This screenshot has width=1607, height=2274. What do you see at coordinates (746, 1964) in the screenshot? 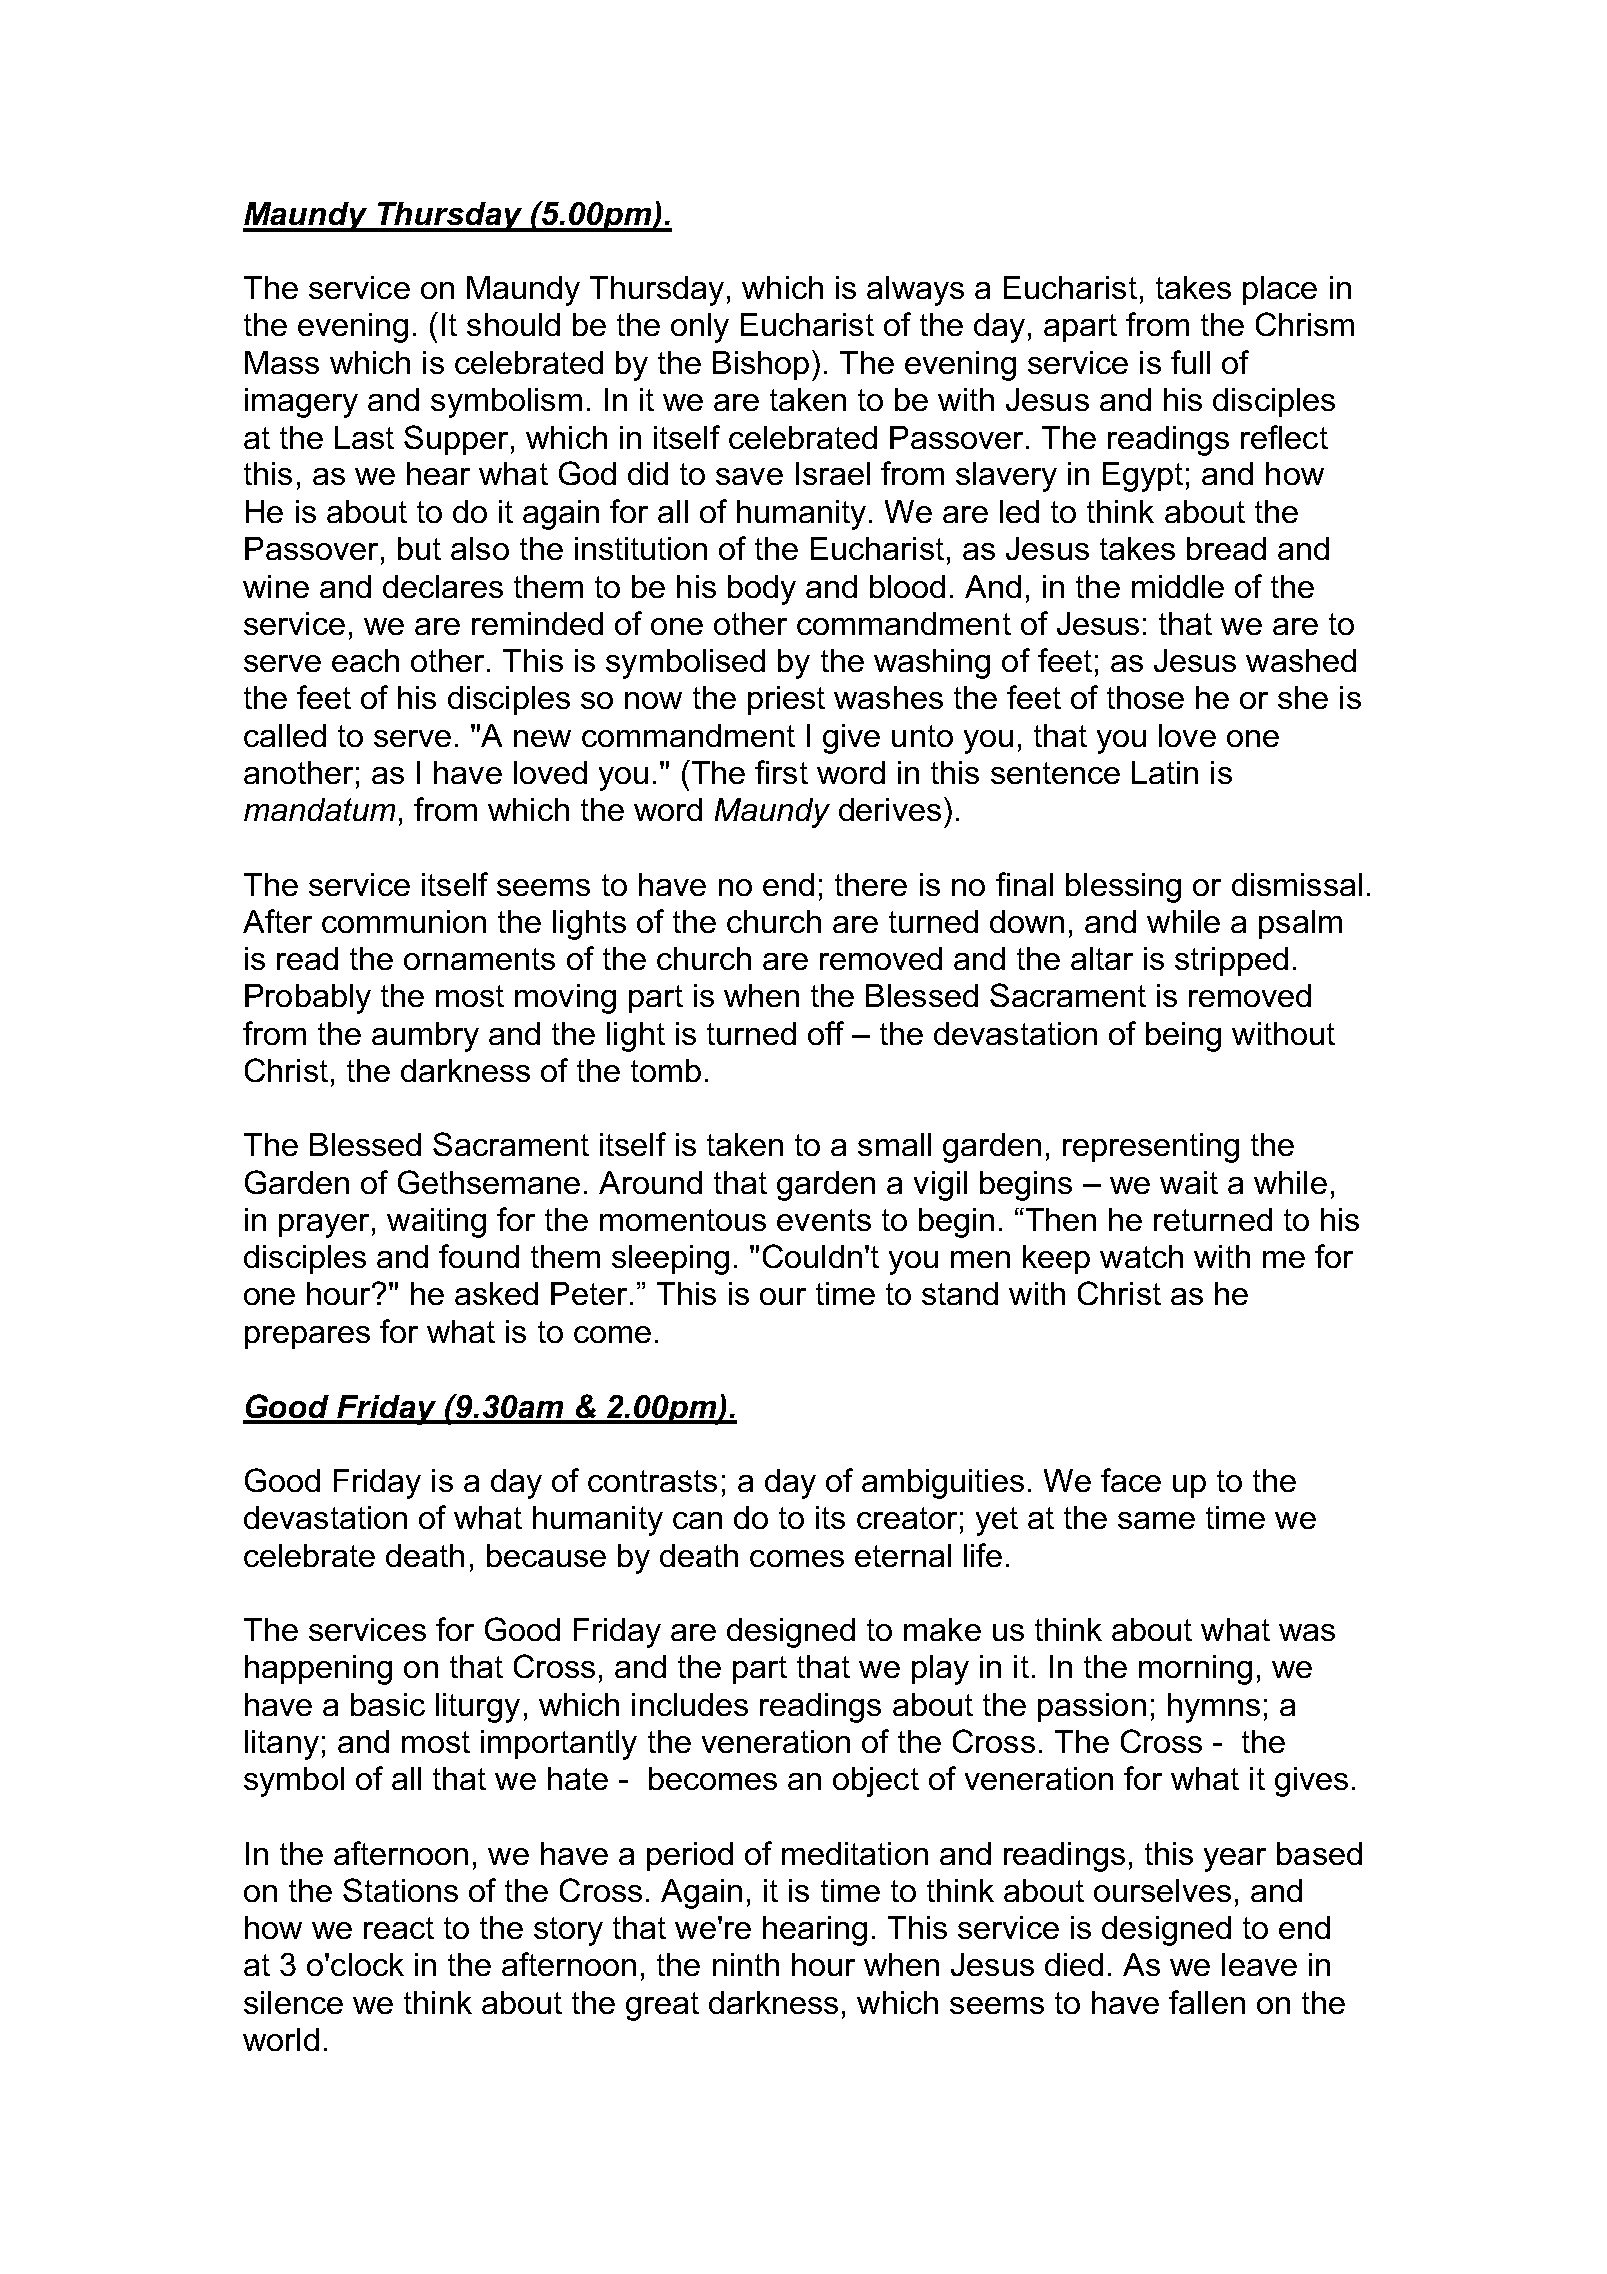
I see `ninth` at bounding box center [746, 1964].
